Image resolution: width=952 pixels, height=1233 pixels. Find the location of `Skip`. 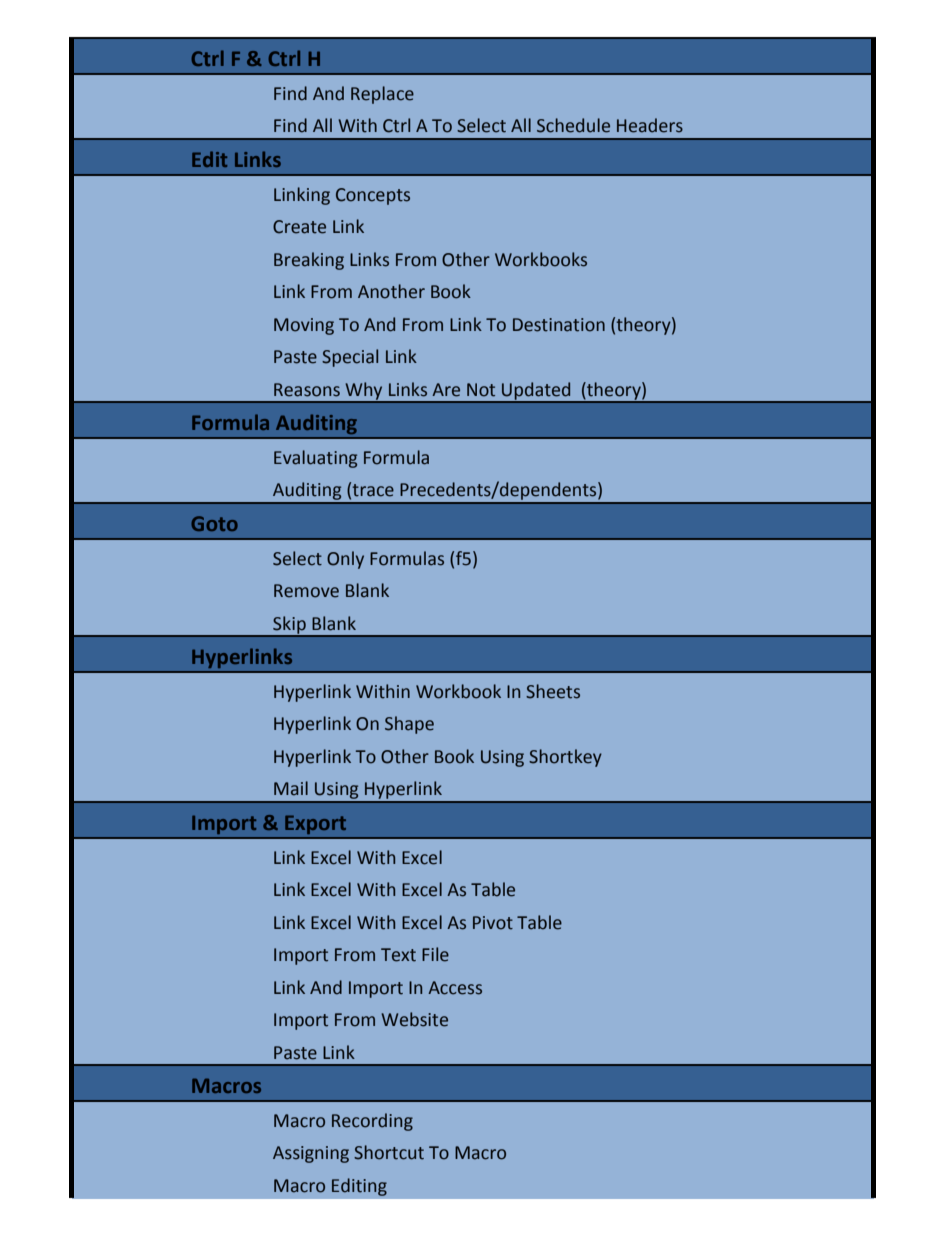

Skip is located at coordinates (289, 626).
